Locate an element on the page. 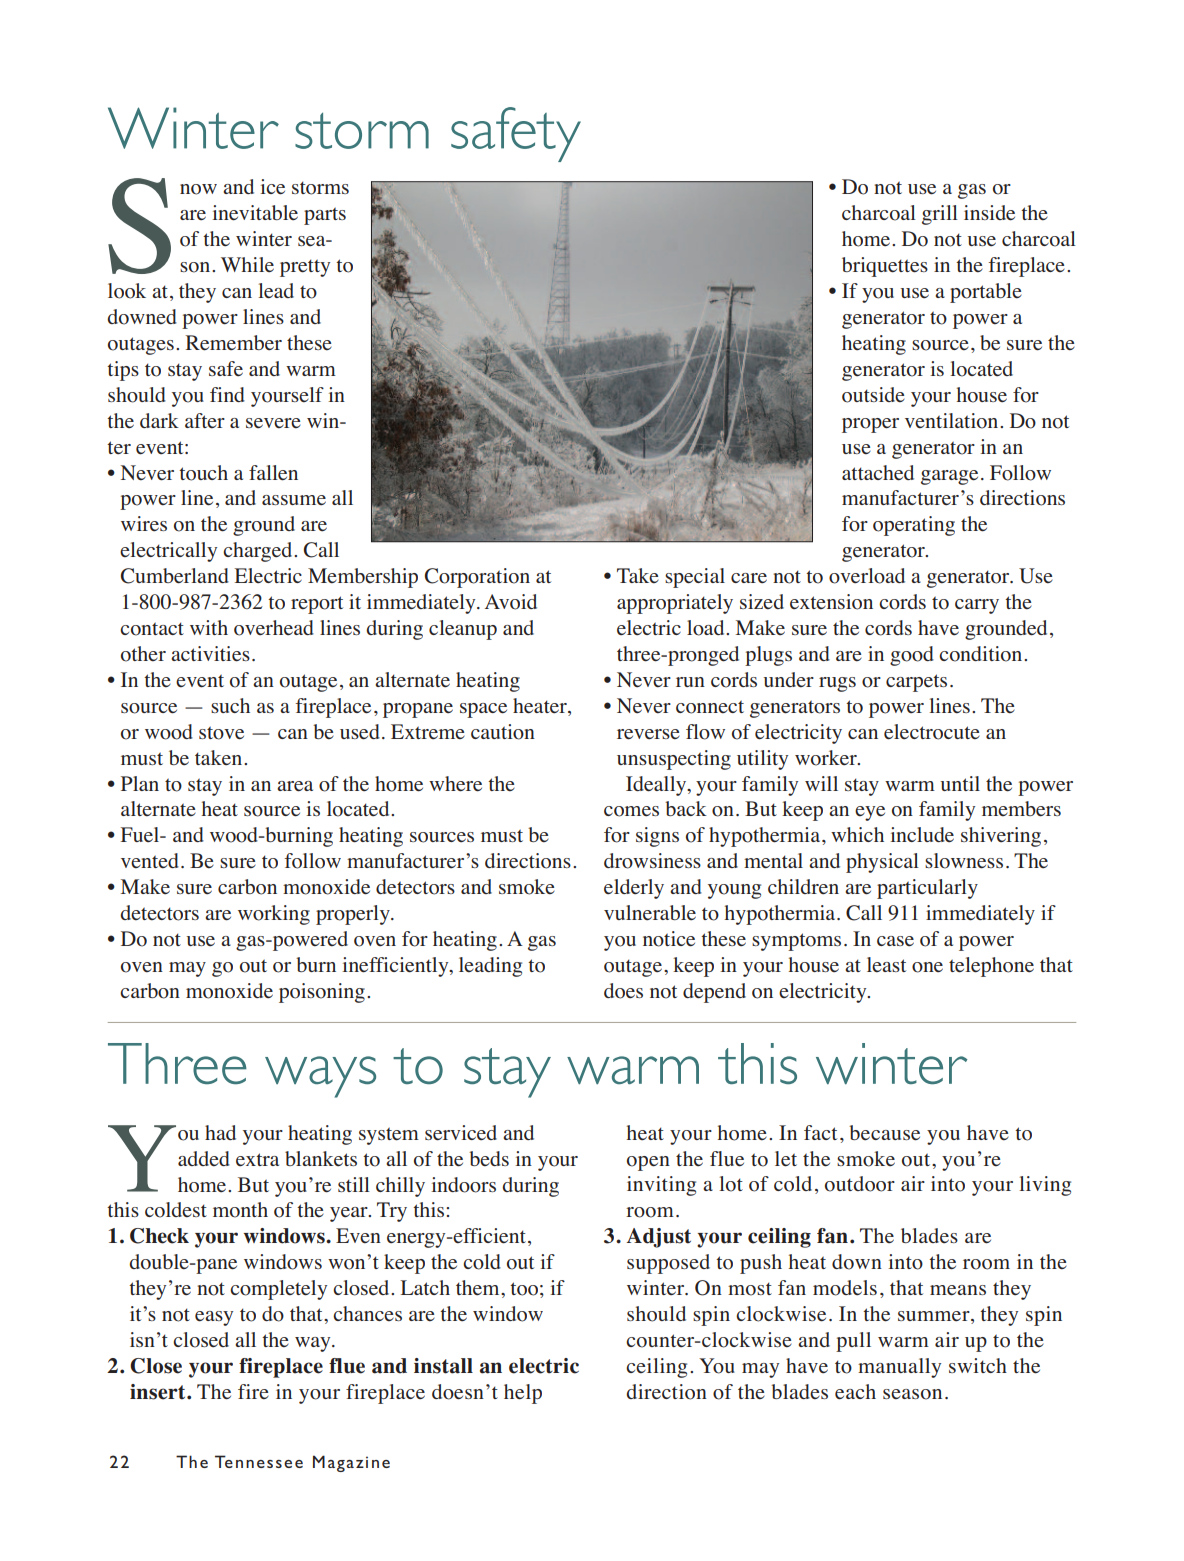 The width and height of the document is (1184, 1561). area is located at coordinates (295, 786).
